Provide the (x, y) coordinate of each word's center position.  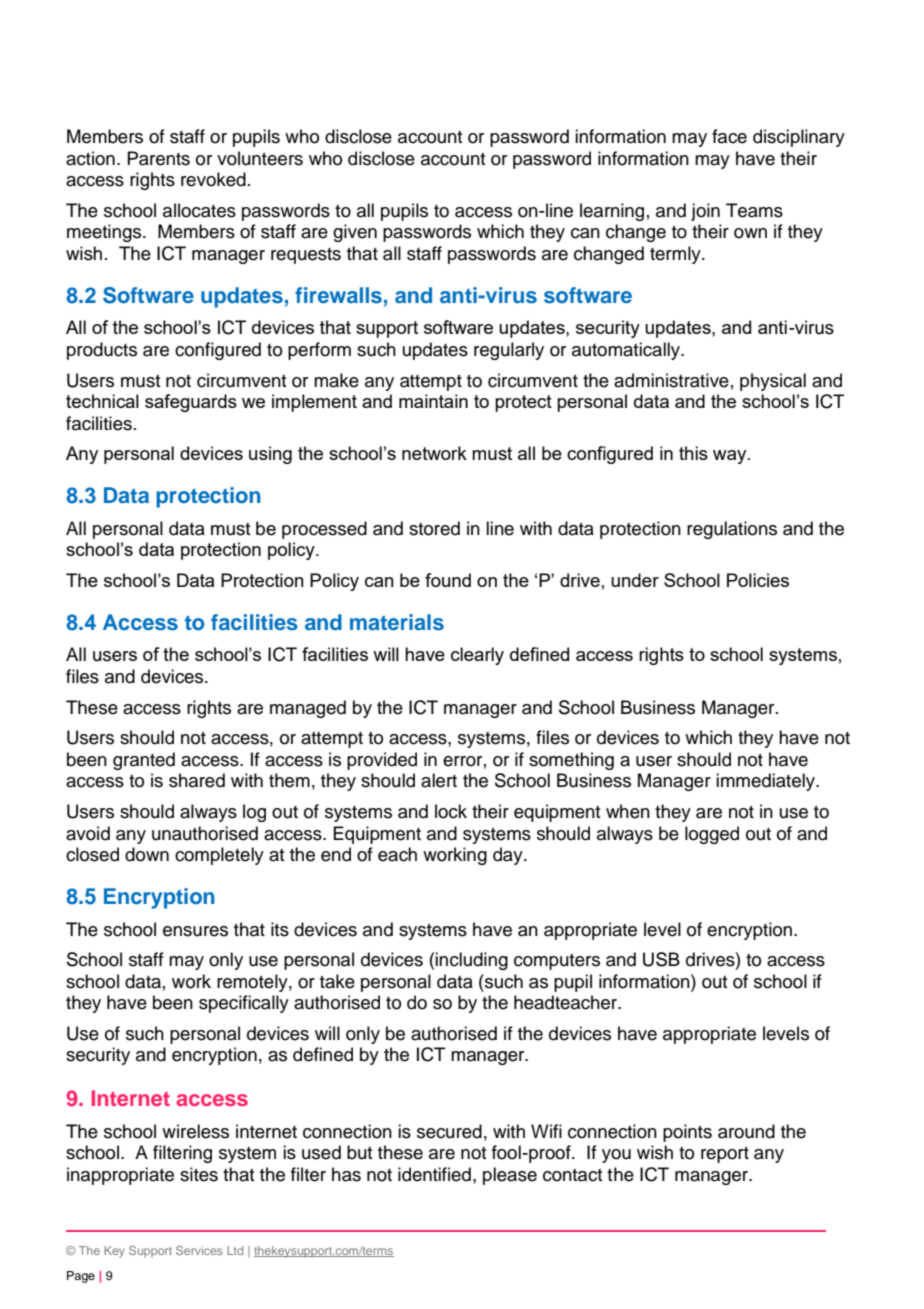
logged (712, 835)
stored (434, 528)
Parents (158, 158)
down (147, 854)
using (270, 455)
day (509, 856)
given (355, 233)
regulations (732, 530)
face (729, 136)
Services (199, 1250)
